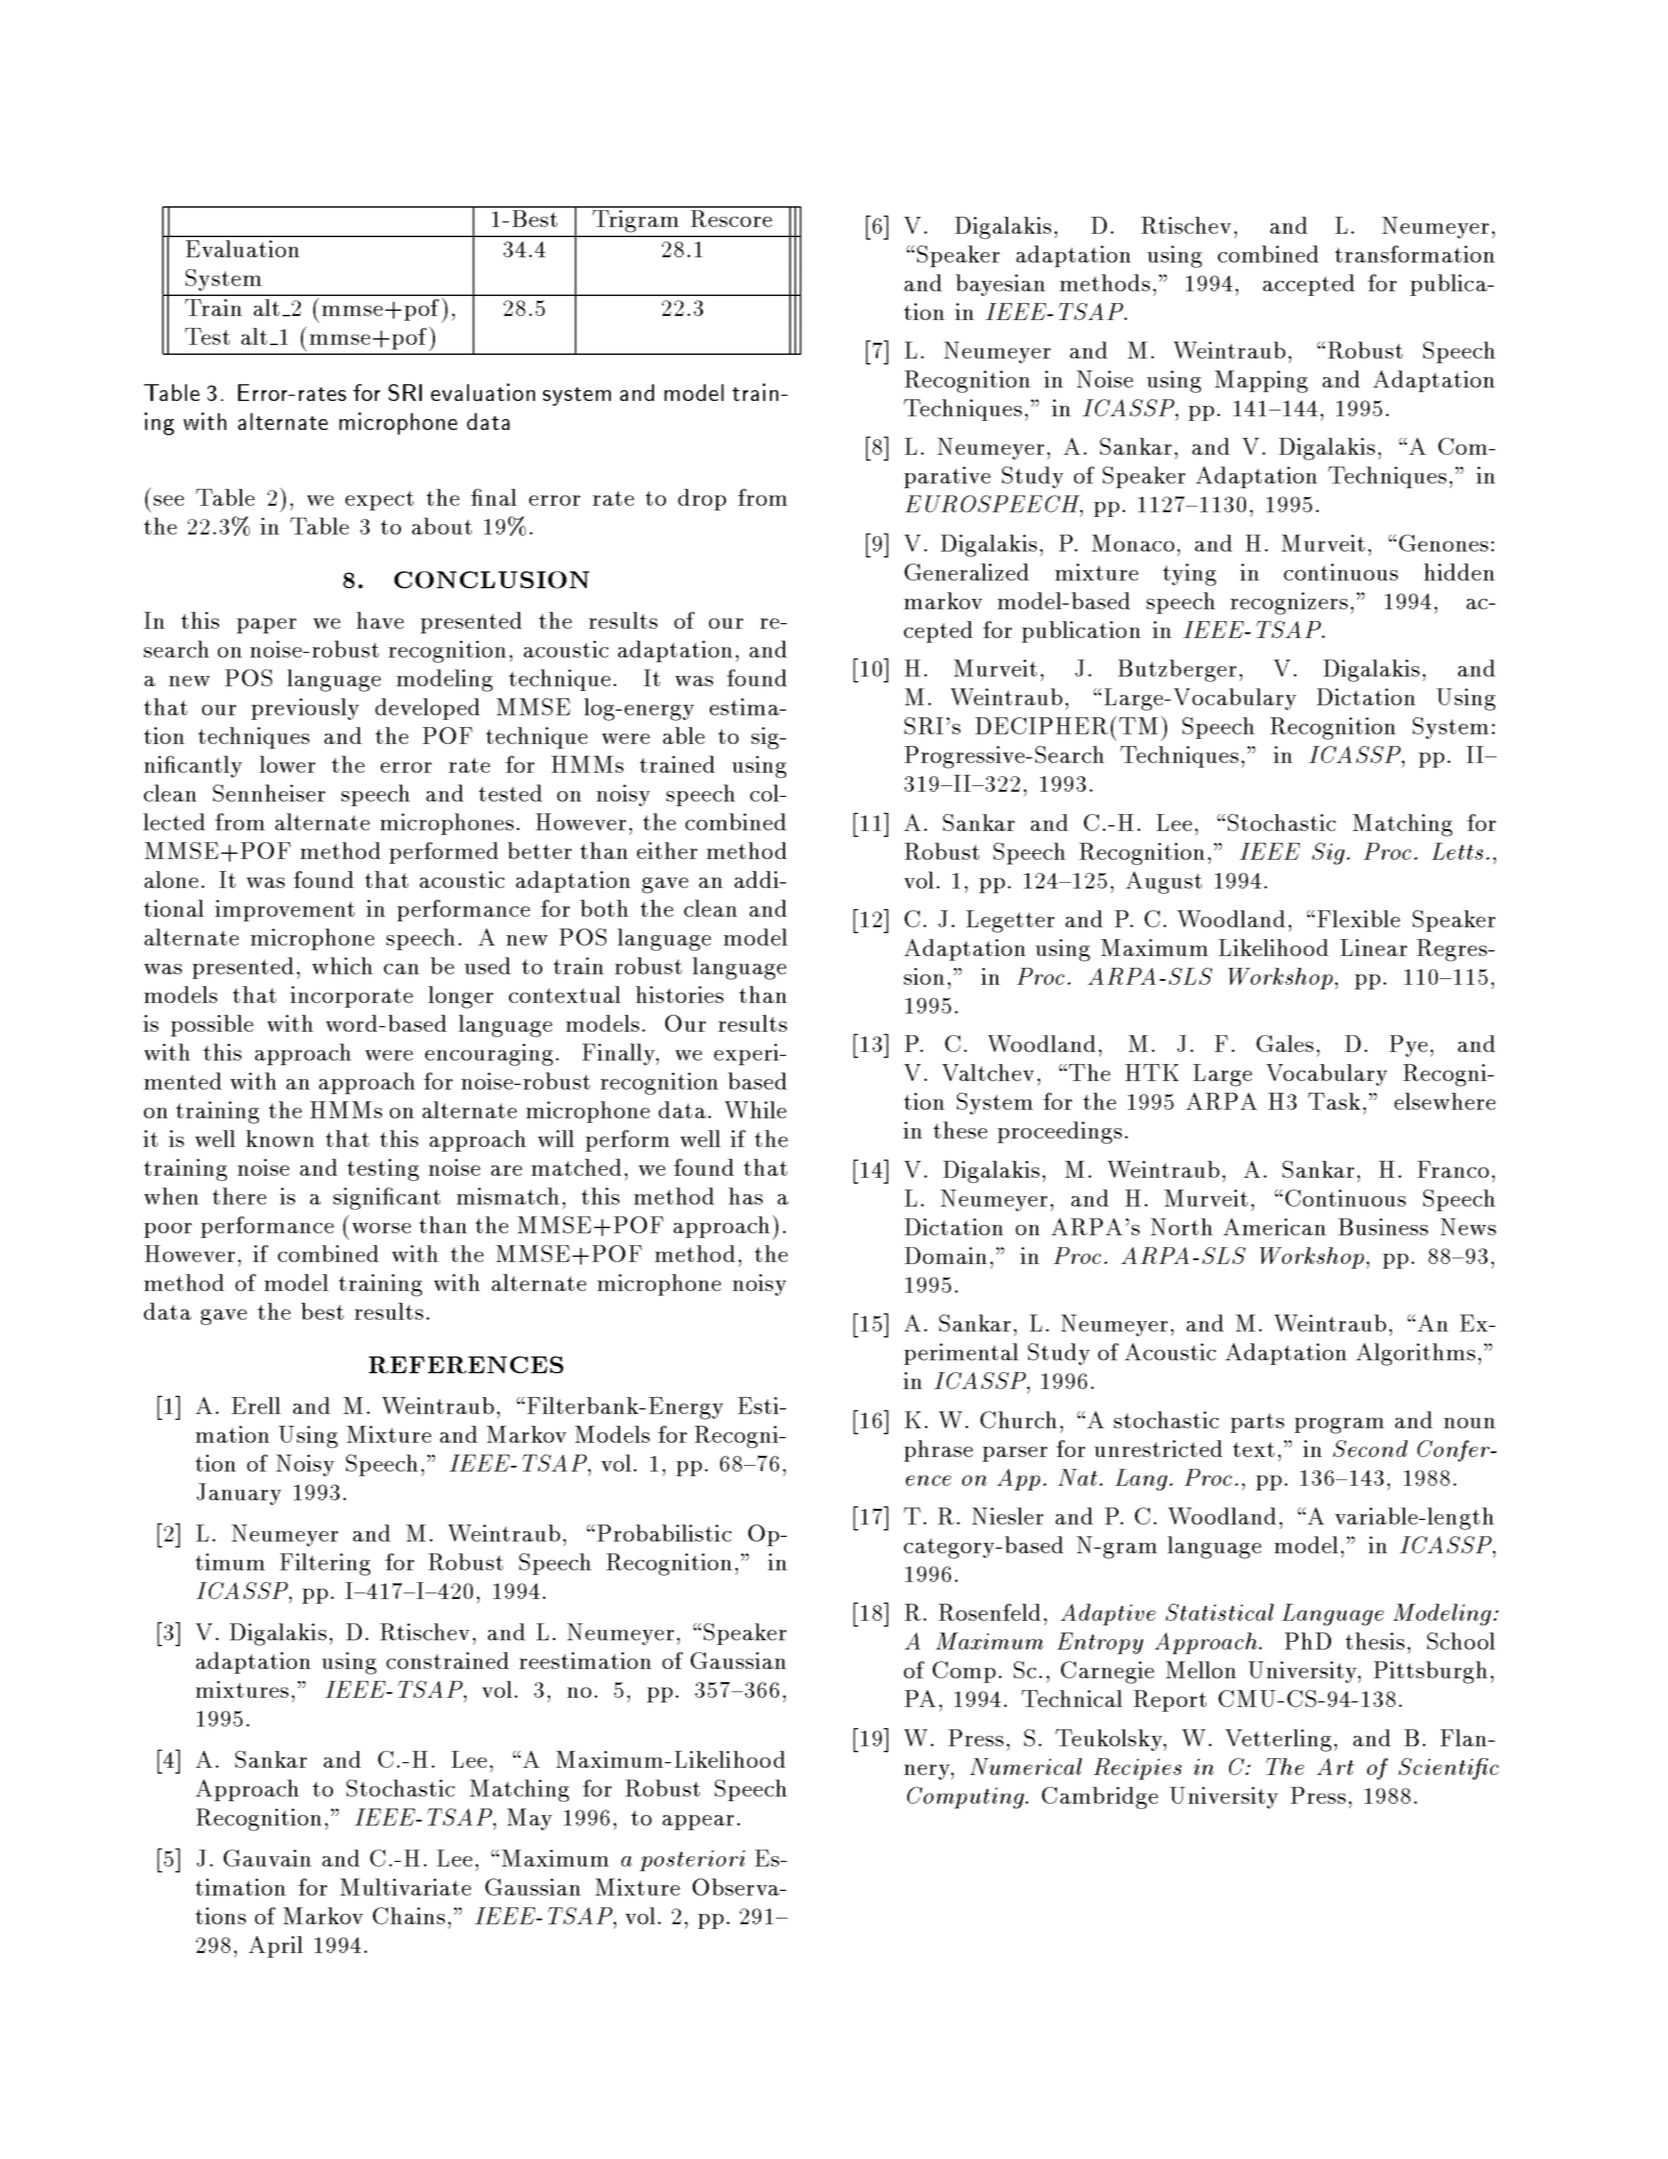 The height and width of the screenshot is (2159, 1668). Describe the element at coordinates (667, 850) in the screenshot. I see `either` at that location.
